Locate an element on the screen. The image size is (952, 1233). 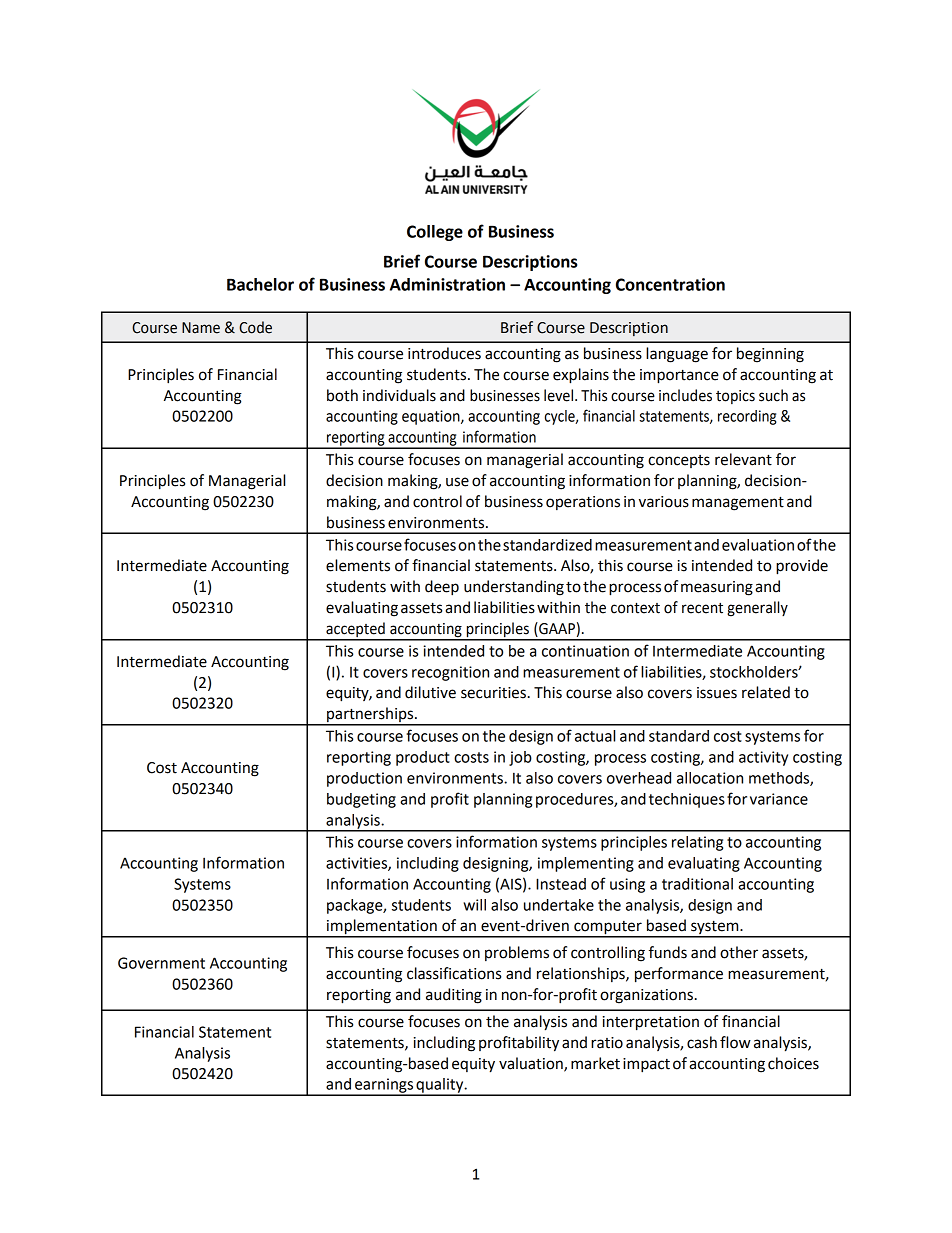
elements is located at coordinates (358, 565).
